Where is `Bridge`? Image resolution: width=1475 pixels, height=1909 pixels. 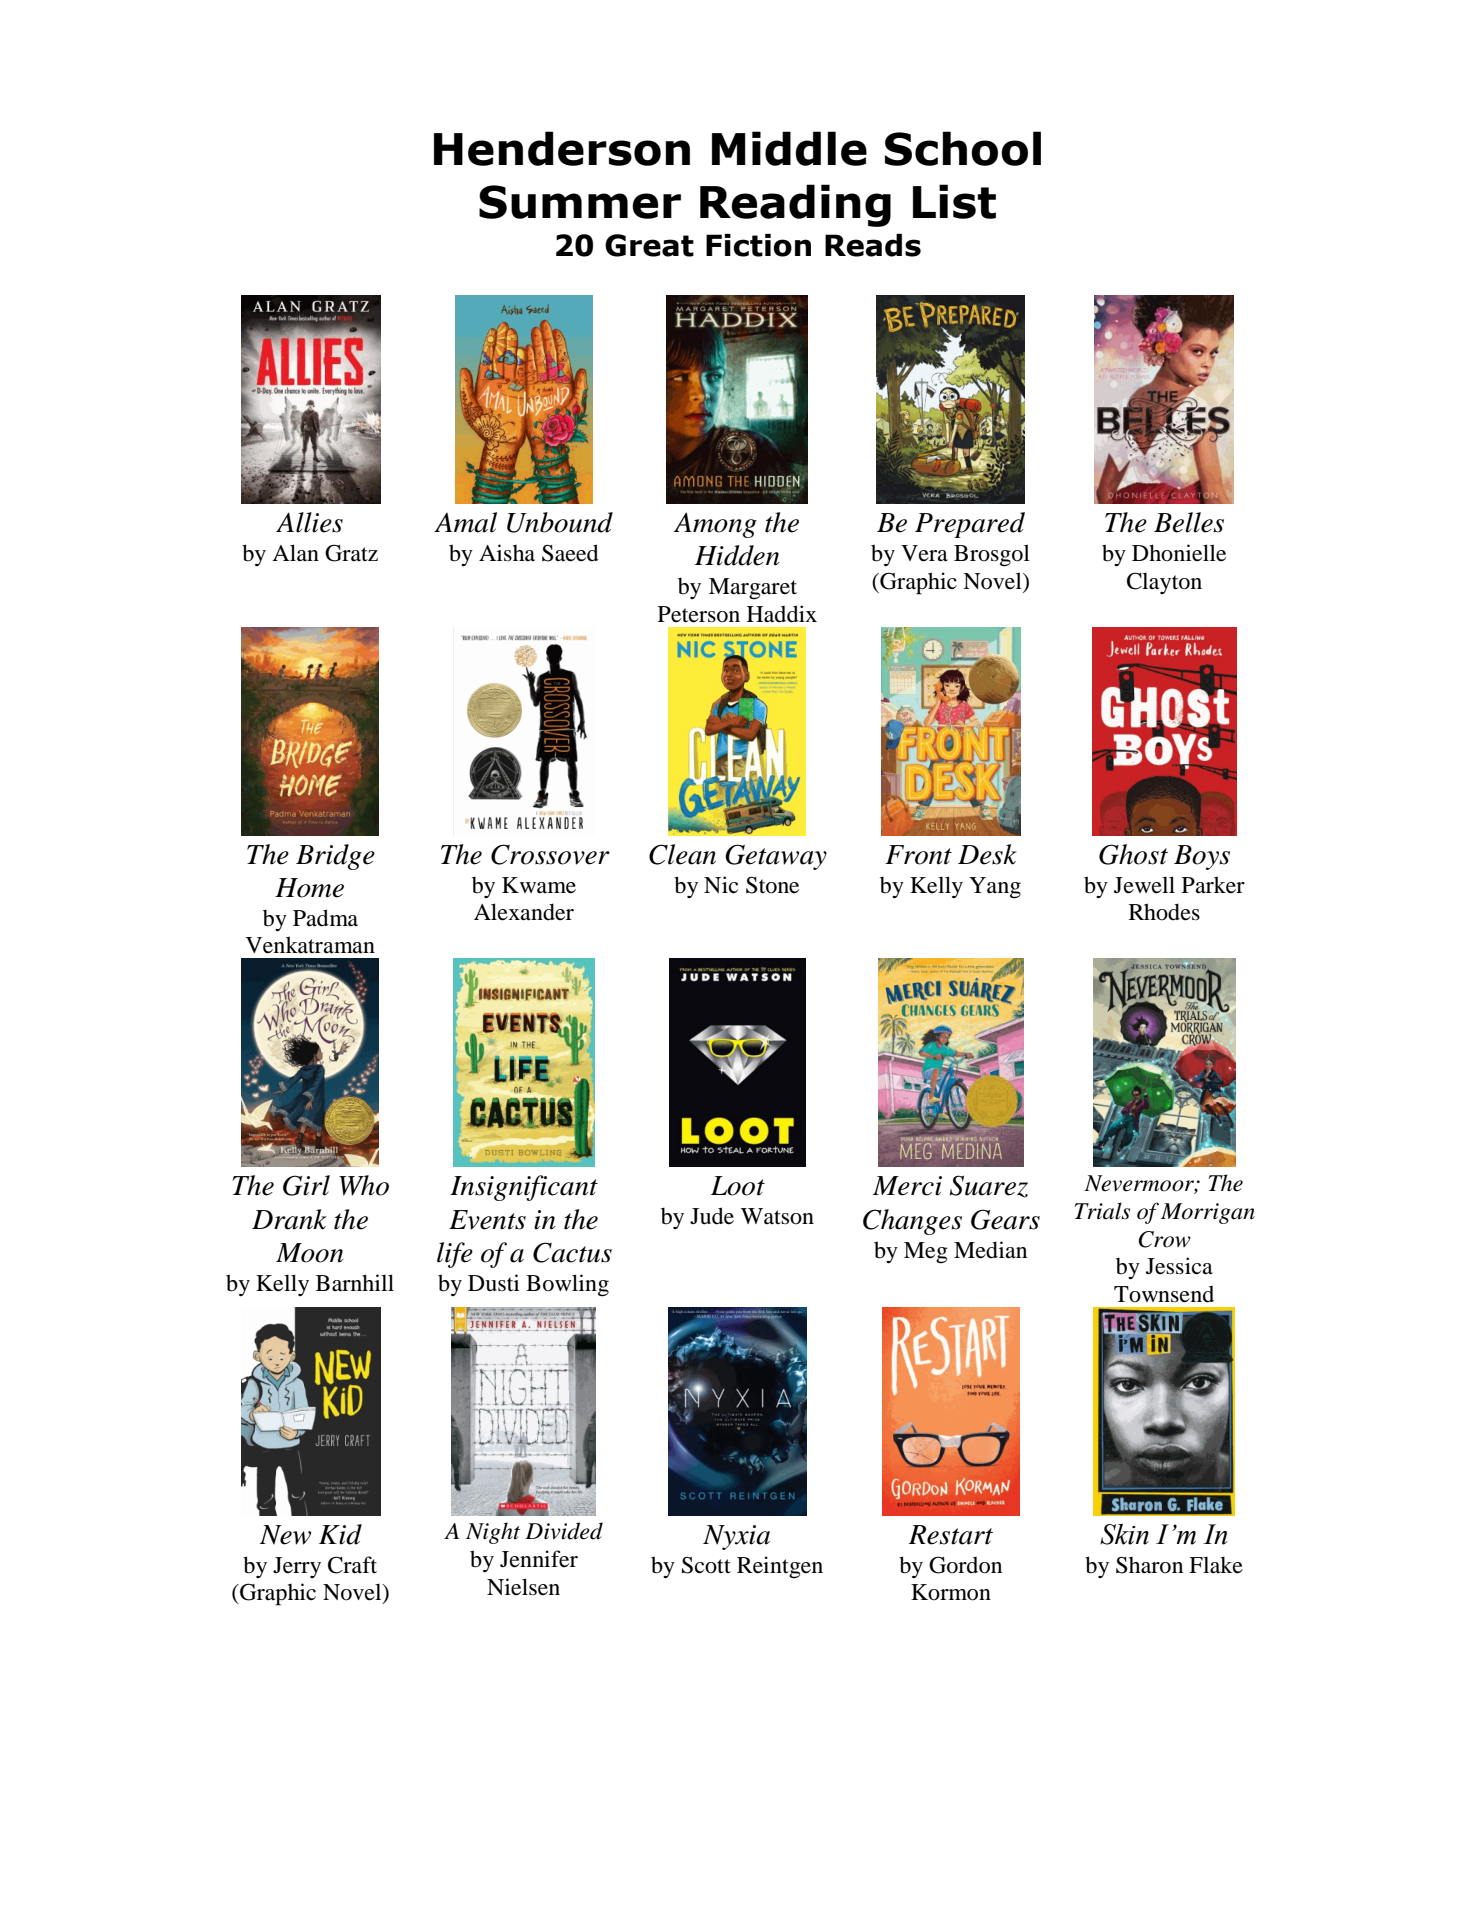 Bridge is located at coordinates (335, 857).
